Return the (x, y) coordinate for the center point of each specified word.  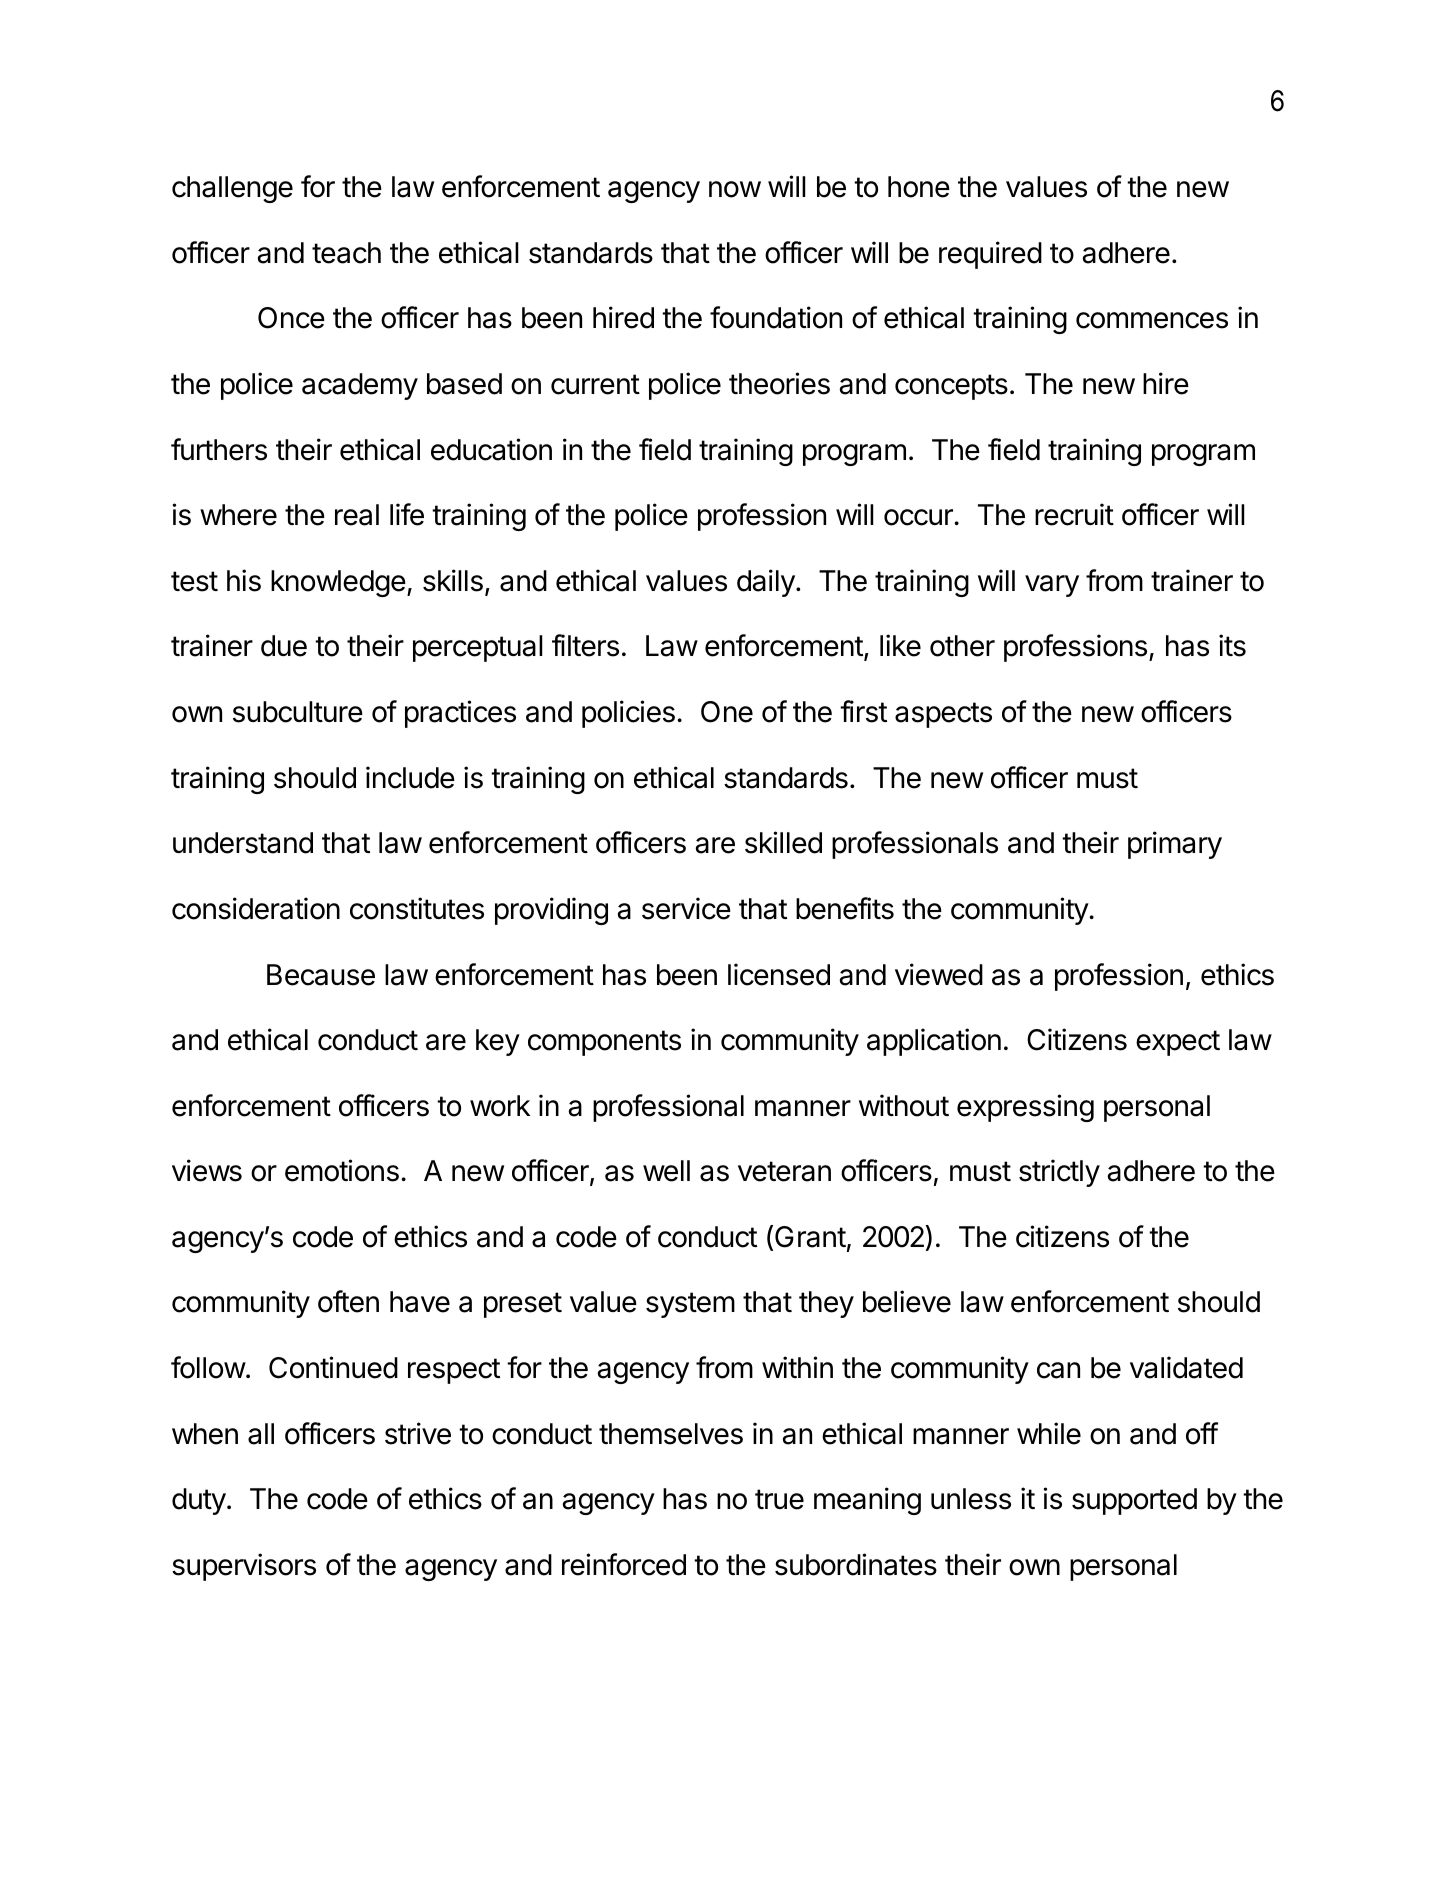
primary (1175, 845)
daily (767, 583)
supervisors (244, 1567)
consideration (256, 908)
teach (346, 253)
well (666, 1171)
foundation (776, 317)
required (990, 255)
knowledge (338, 583)
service (686, 908)
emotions (342, 1170)
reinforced (624, 1564)
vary (1052, 586)
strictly (1059, 1173)
